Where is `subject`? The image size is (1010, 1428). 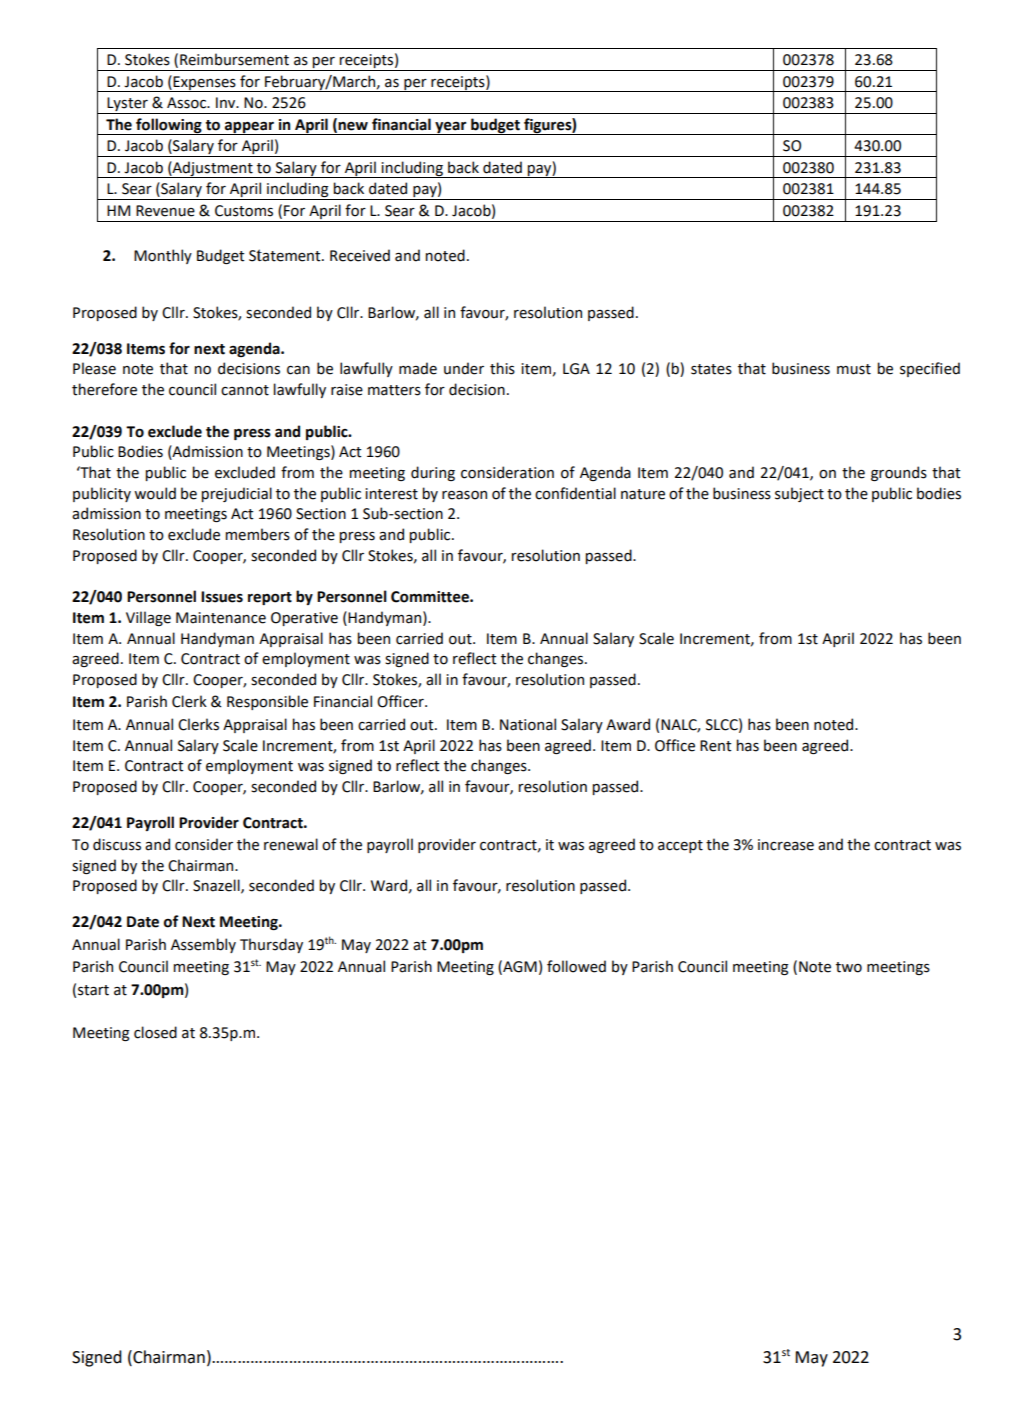 subject is located at coordinates (799, 494).
